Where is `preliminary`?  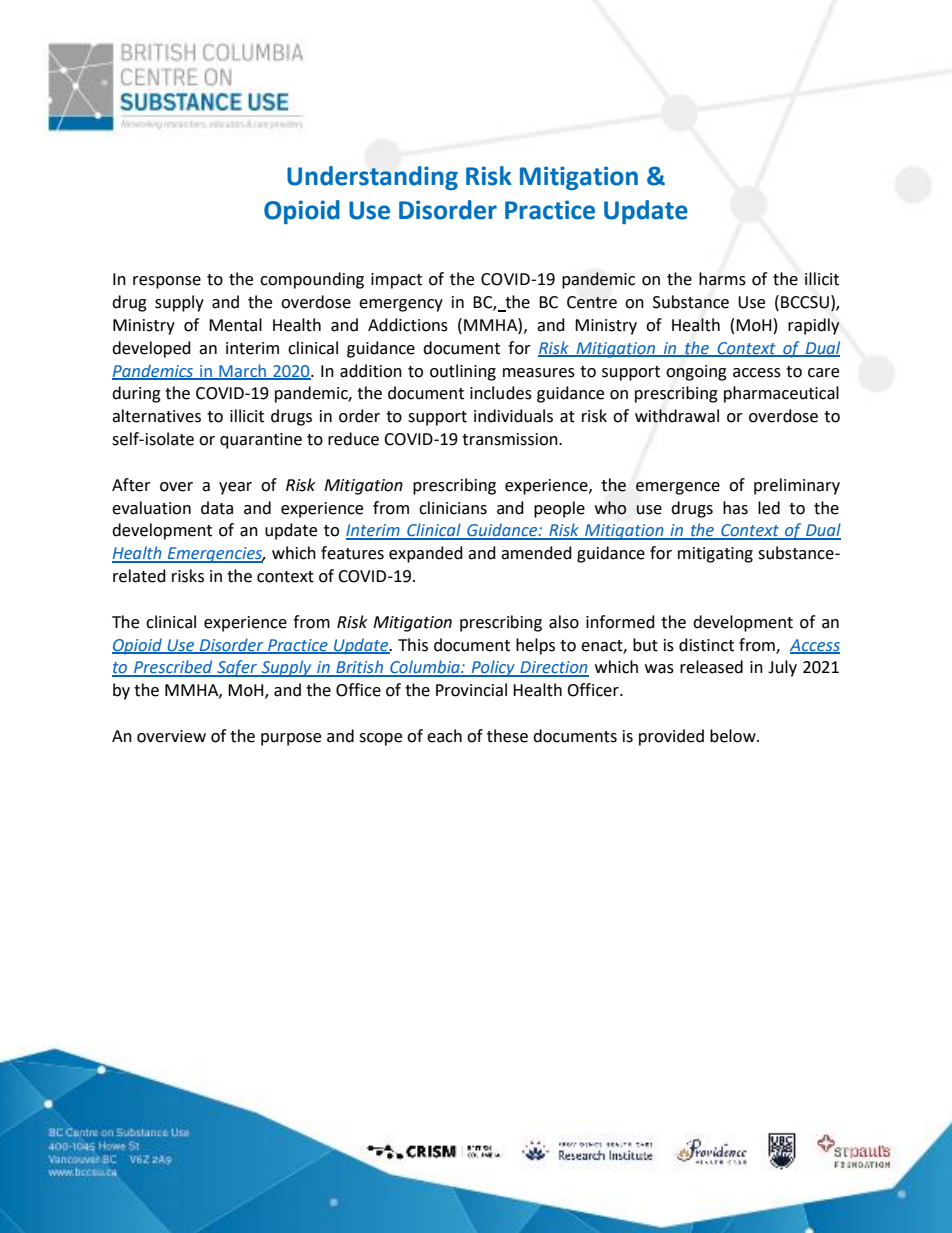
preliminary is located at coordinates (797, 486).
